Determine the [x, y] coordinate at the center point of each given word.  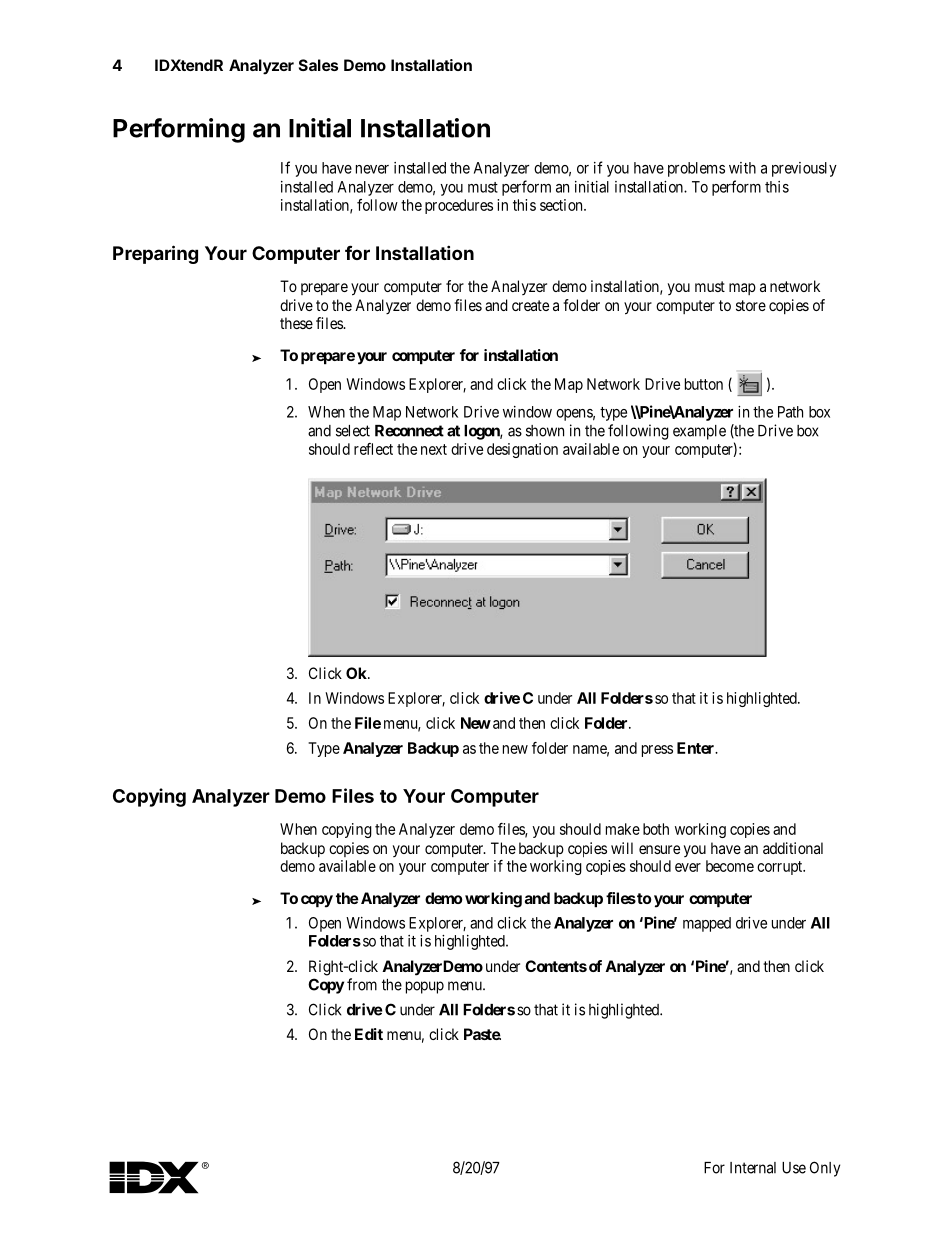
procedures [459, 206]
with [742, 168]
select [353, 431]
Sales [318, 65]
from [362, 984]
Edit [369, 1034]
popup [425, 987]
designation [522, 450]
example [699, 432]
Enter [697, 748]
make [623, 829]
